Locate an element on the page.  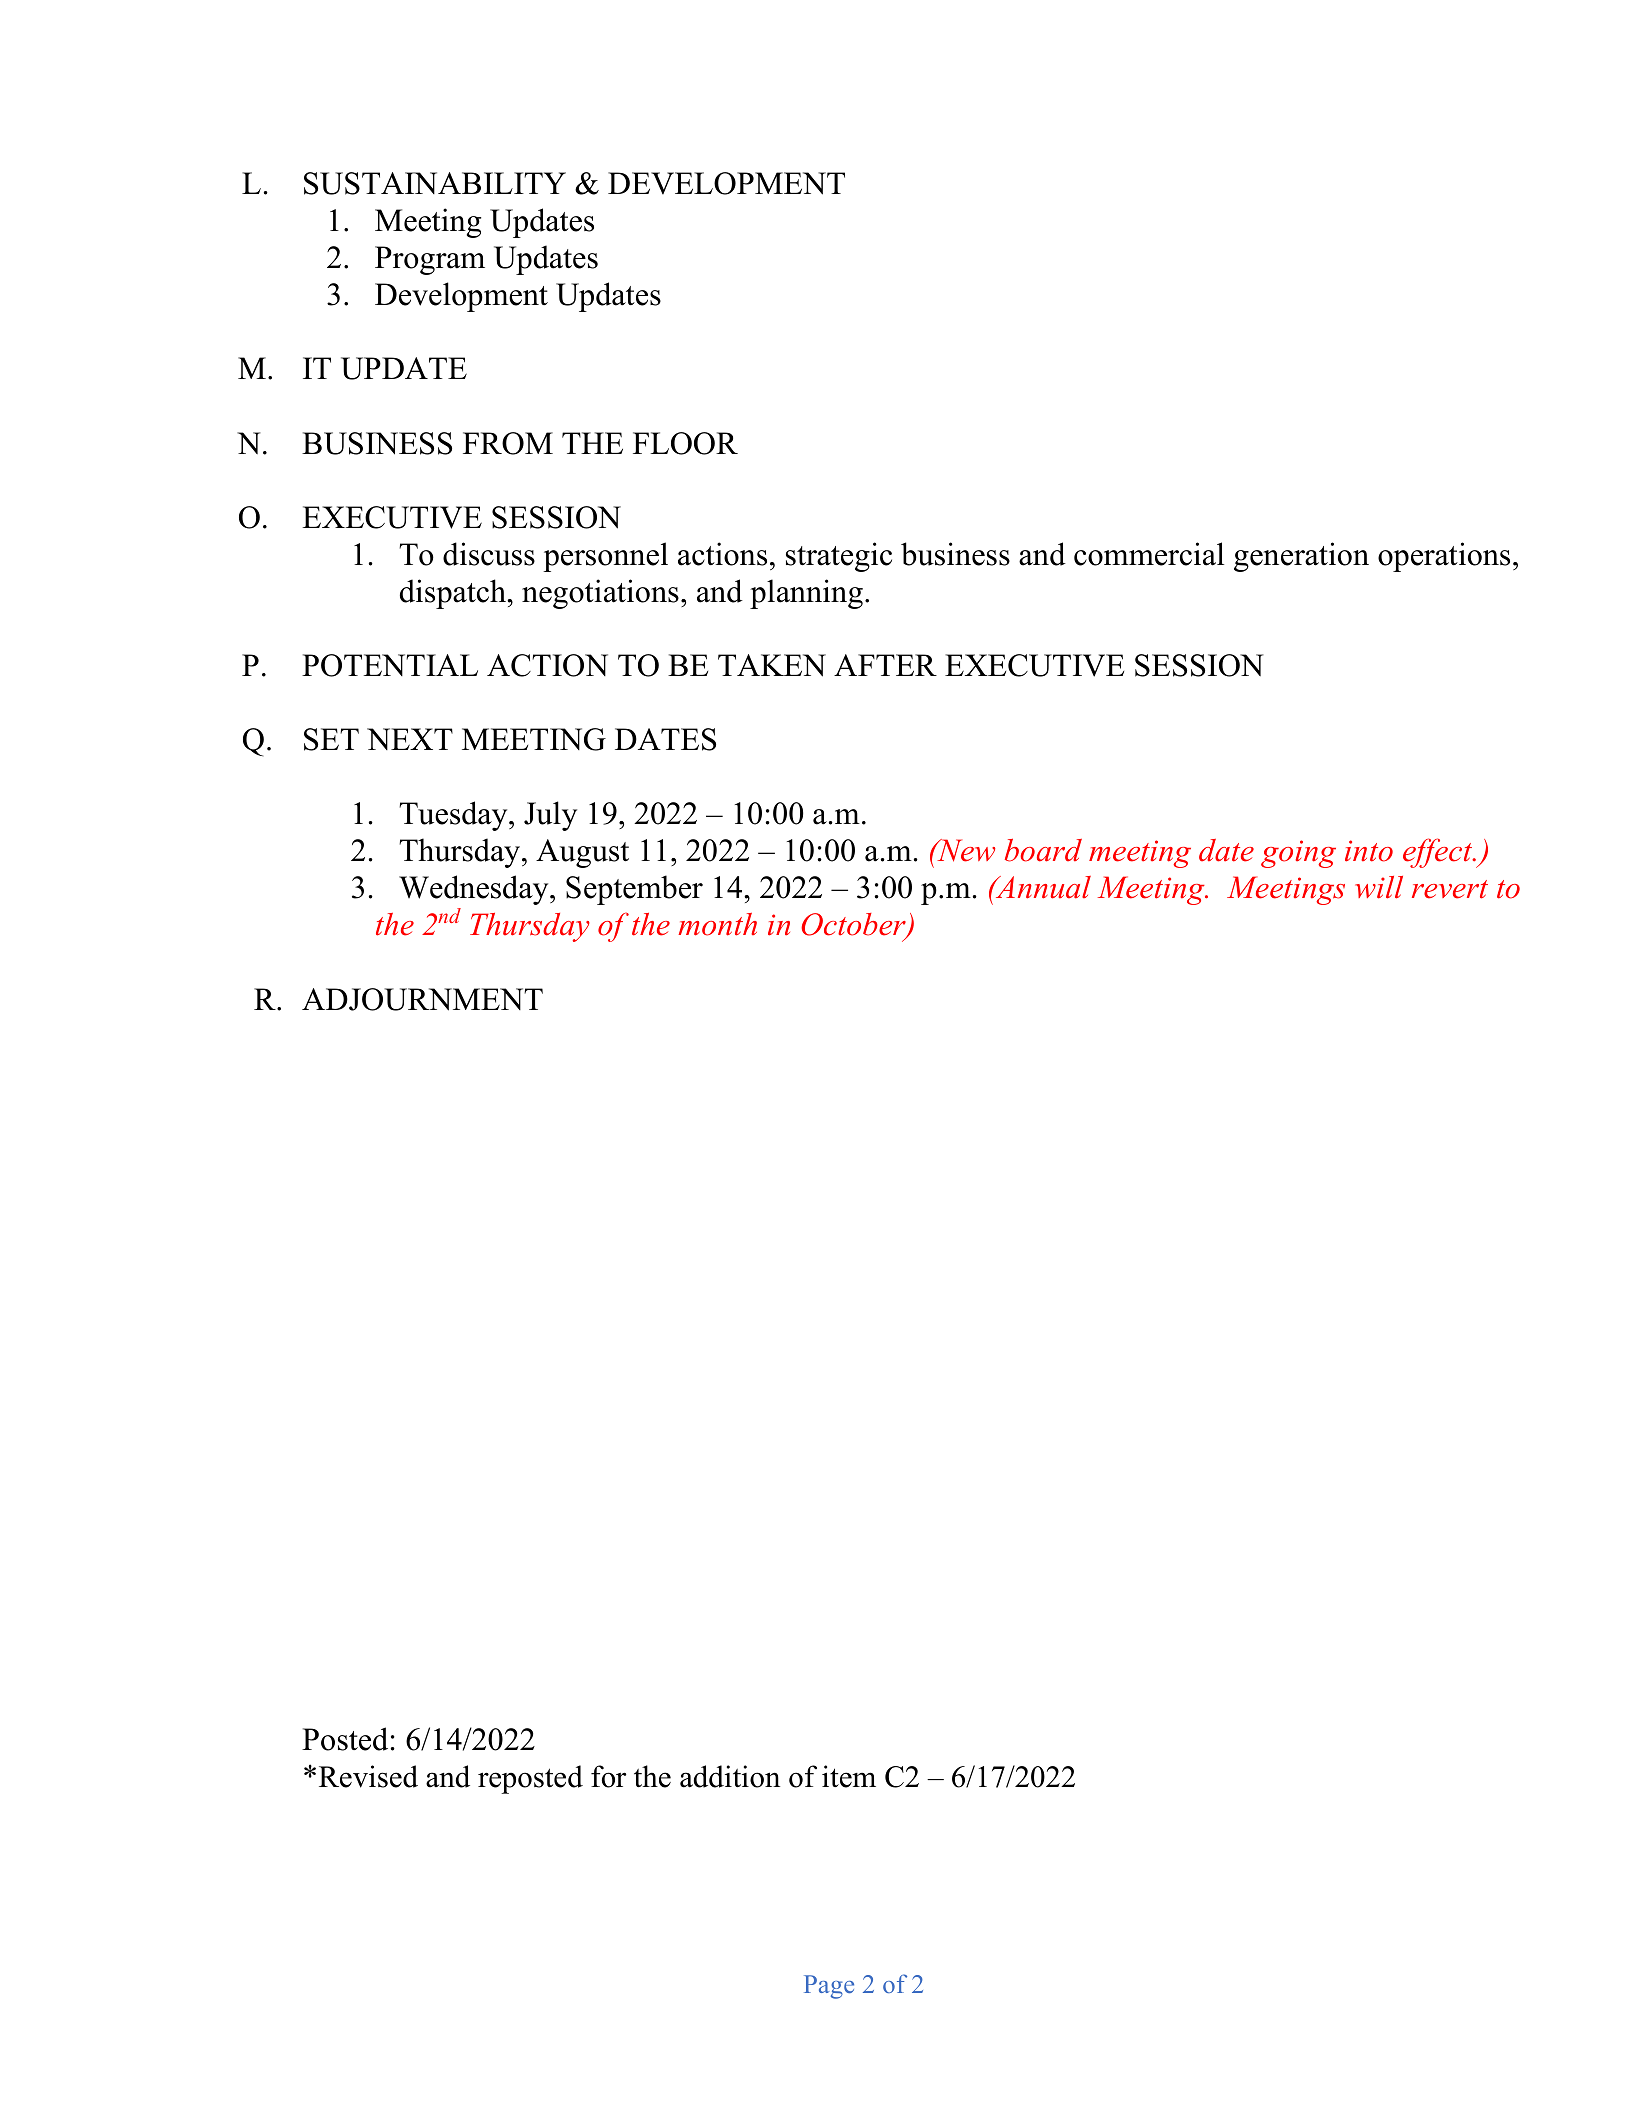
going is located at coordinates (1298, 854).
